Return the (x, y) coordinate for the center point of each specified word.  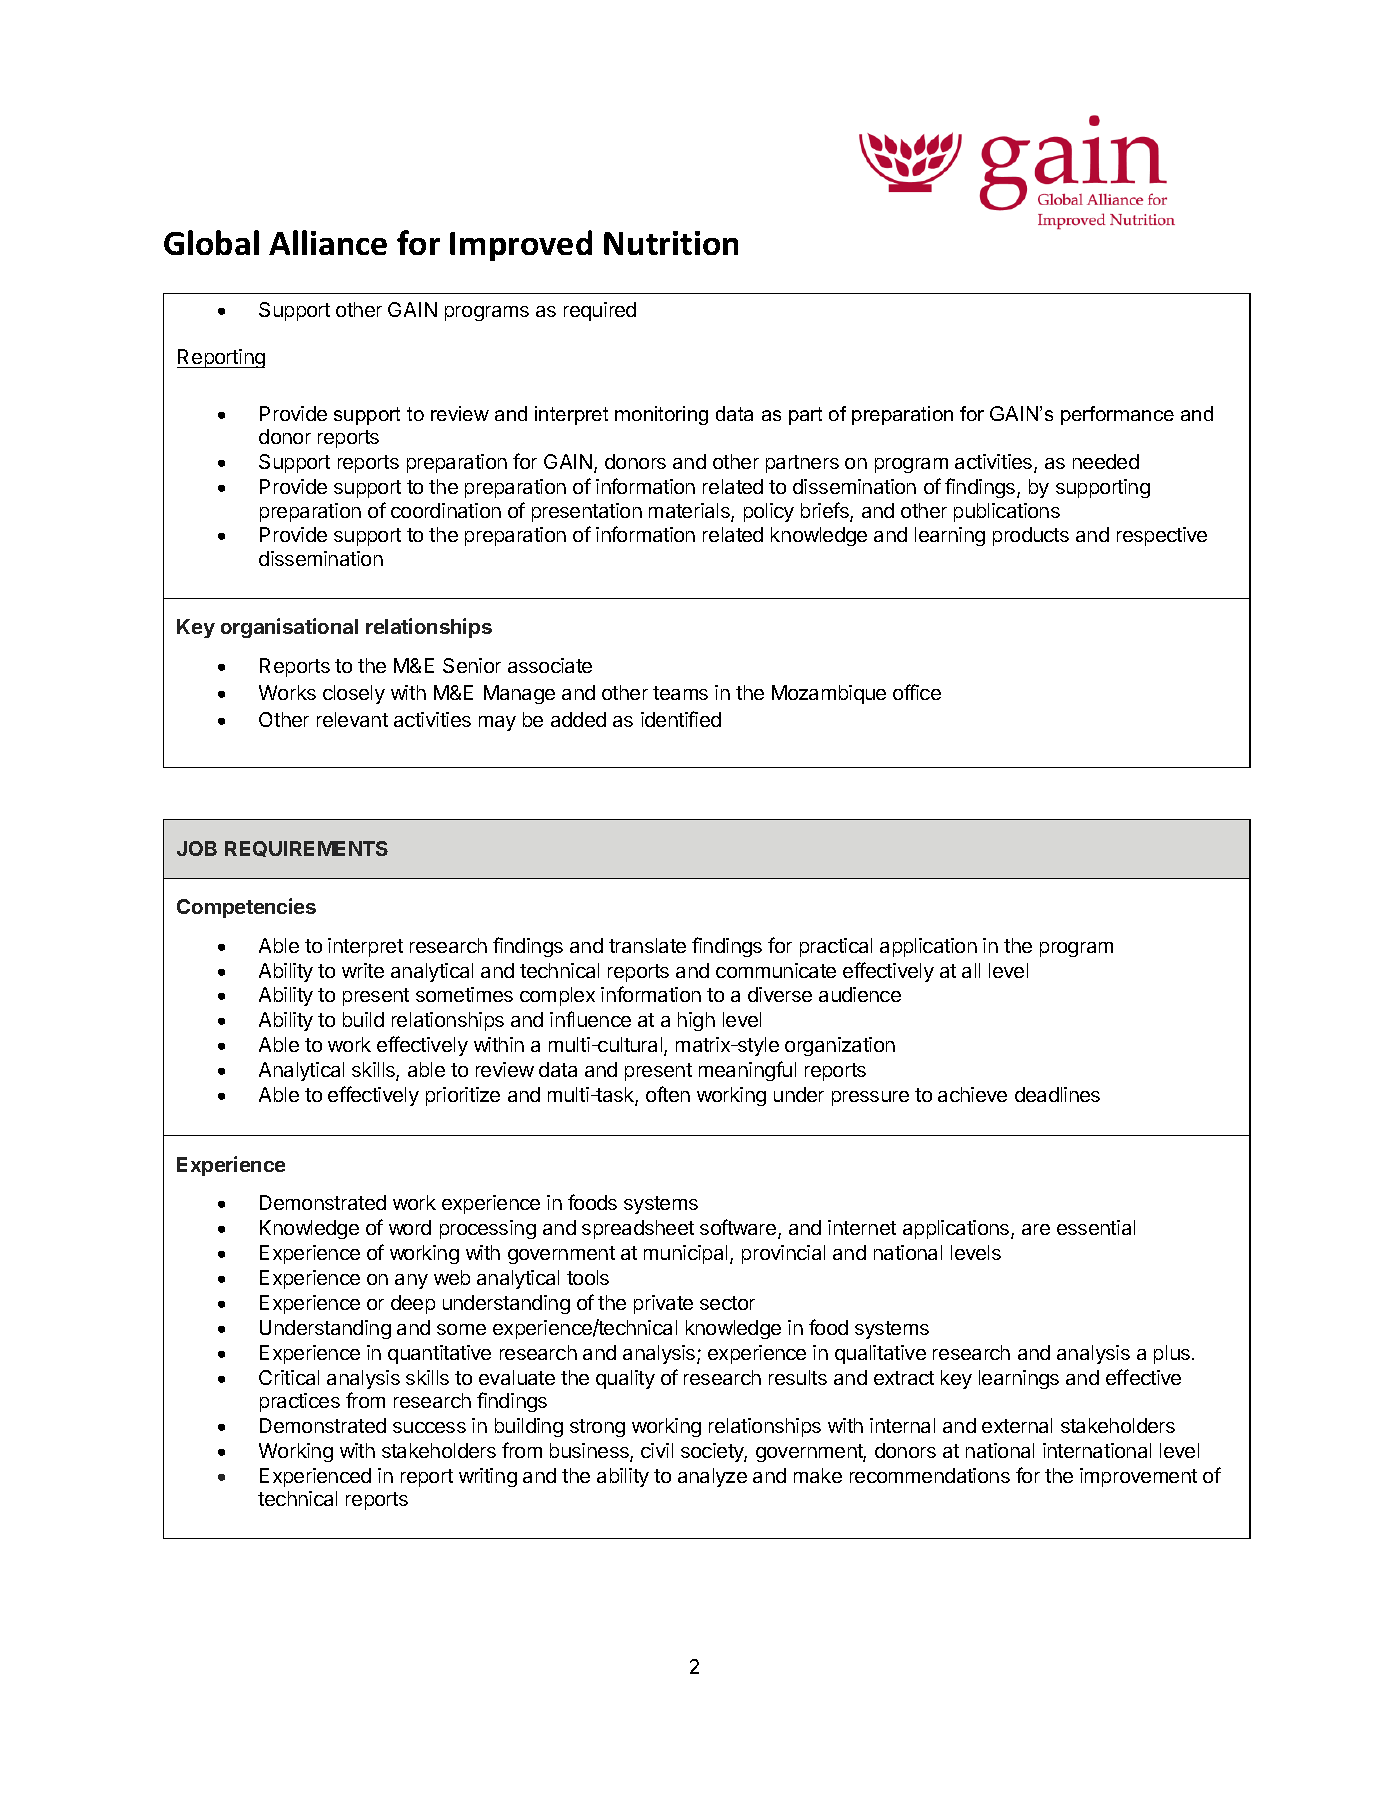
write (363, 970)
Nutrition (671, 243)
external (1017, 1425)
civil (657, 1450)
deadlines (1057, 1094)
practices (300, 1402)
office (917, 692)
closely (354, 694)
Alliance (328, 242)
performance (1117, 415)
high (696, 1021)
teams (680, 693)
